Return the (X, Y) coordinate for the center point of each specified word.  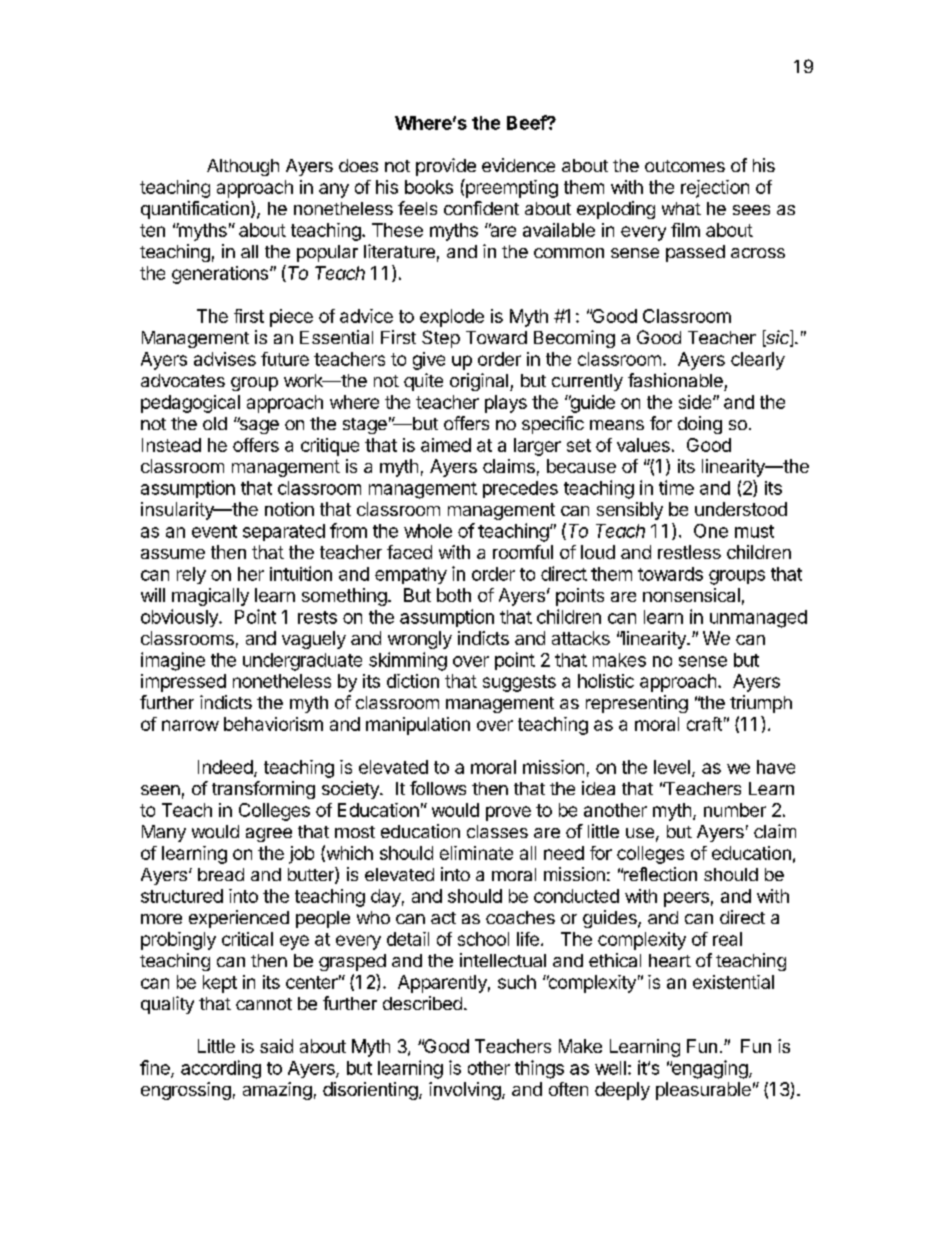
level (672, 767)
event (214, 531)
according (221, 1069)
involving (465, 1091)
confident (481, 208)
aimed (446, 445)
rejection (715, 189)
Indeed (225, 767)
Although (243, 167)
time (676, 487)
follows (438, 788)
